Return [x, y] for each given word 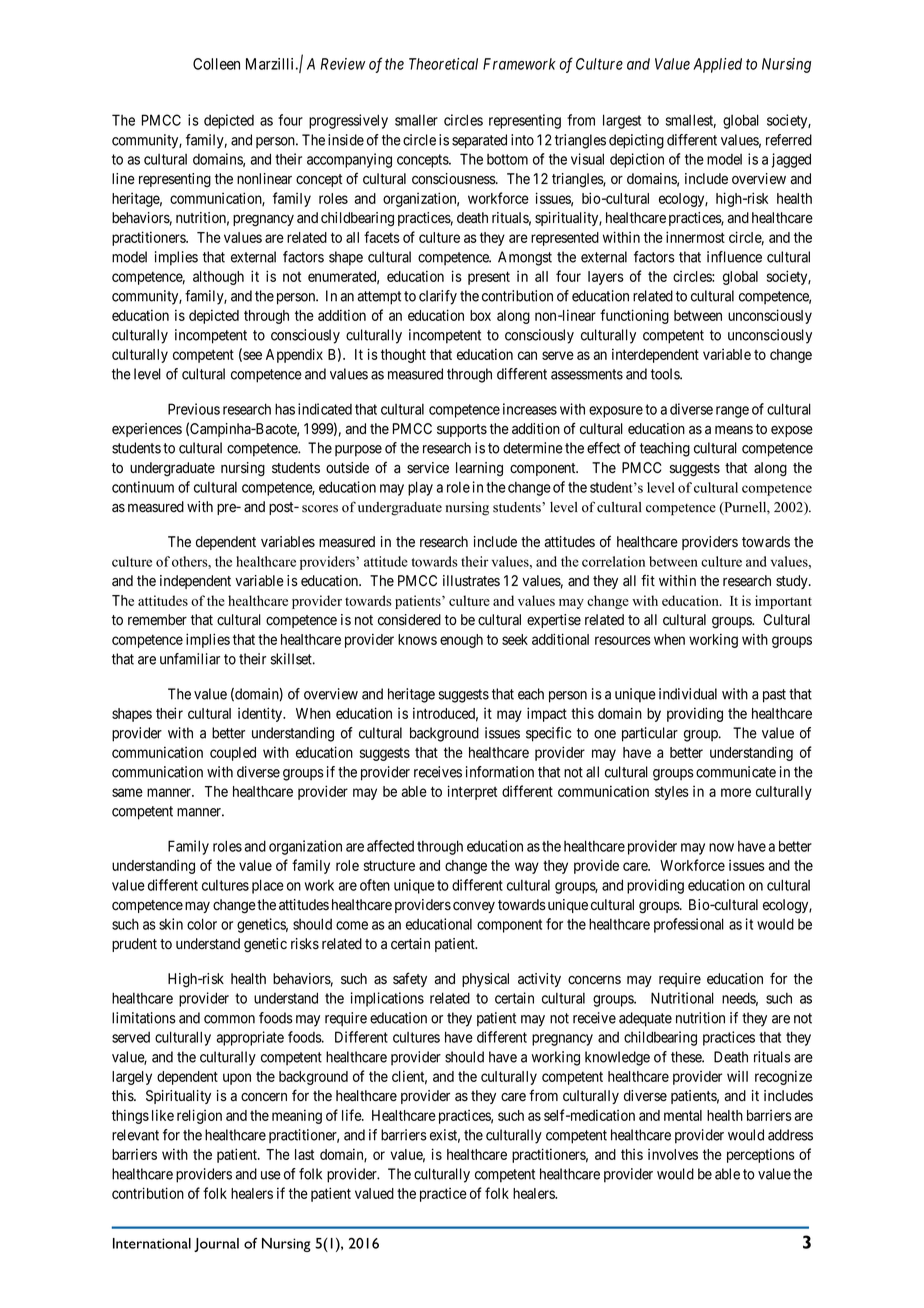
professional [689, 925]
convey [474, 907]
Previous [194, 409]
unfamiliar [190, 659]
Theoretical [443, 64]
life [352, 1115]
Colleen [216, 64]
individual [688, 694]
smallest [691, 121]
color [202, 924]
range [732, 412]
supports [462, 430]
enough [461, 641]
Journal [216, 1245]
